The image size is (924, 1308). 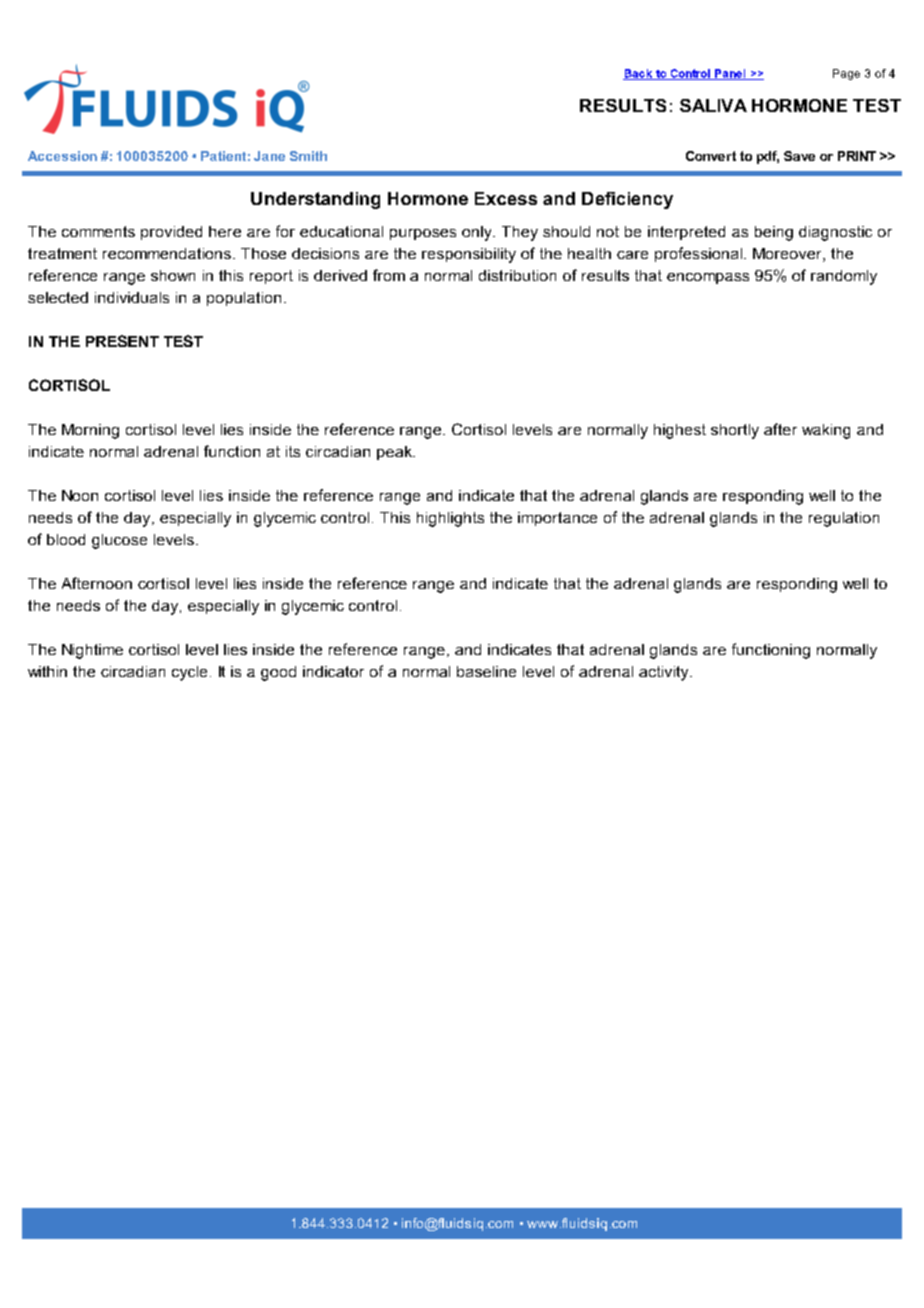 I want to click on Accession, so click(x=62, y=156).
